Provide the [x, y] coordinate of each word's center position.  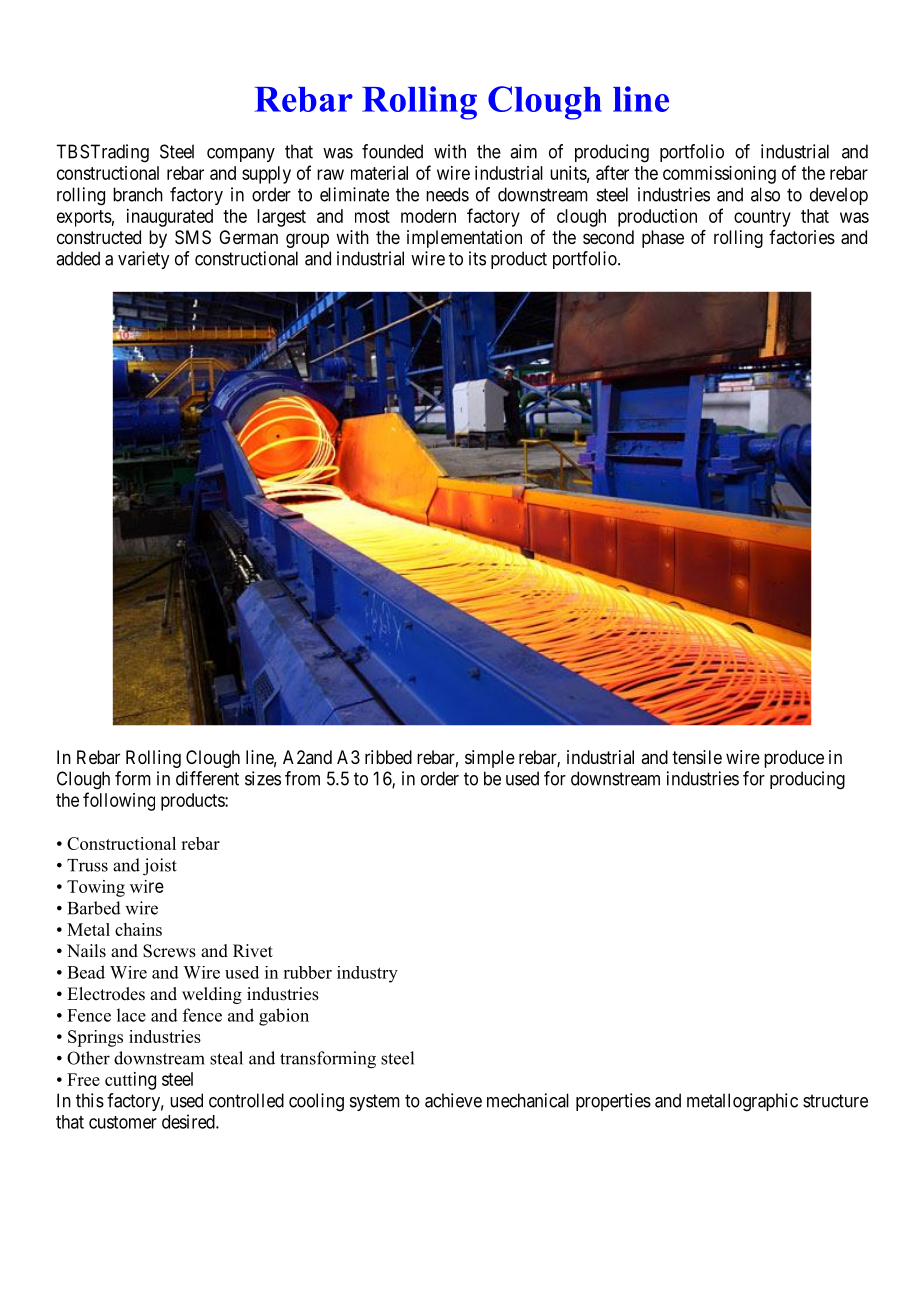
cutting [130, 1081]
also [765, 194]
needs [447, 194]
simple [490, 759]
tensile [697, 757]
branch [138, 194]
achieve [453, 1100]
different [207, 778]
